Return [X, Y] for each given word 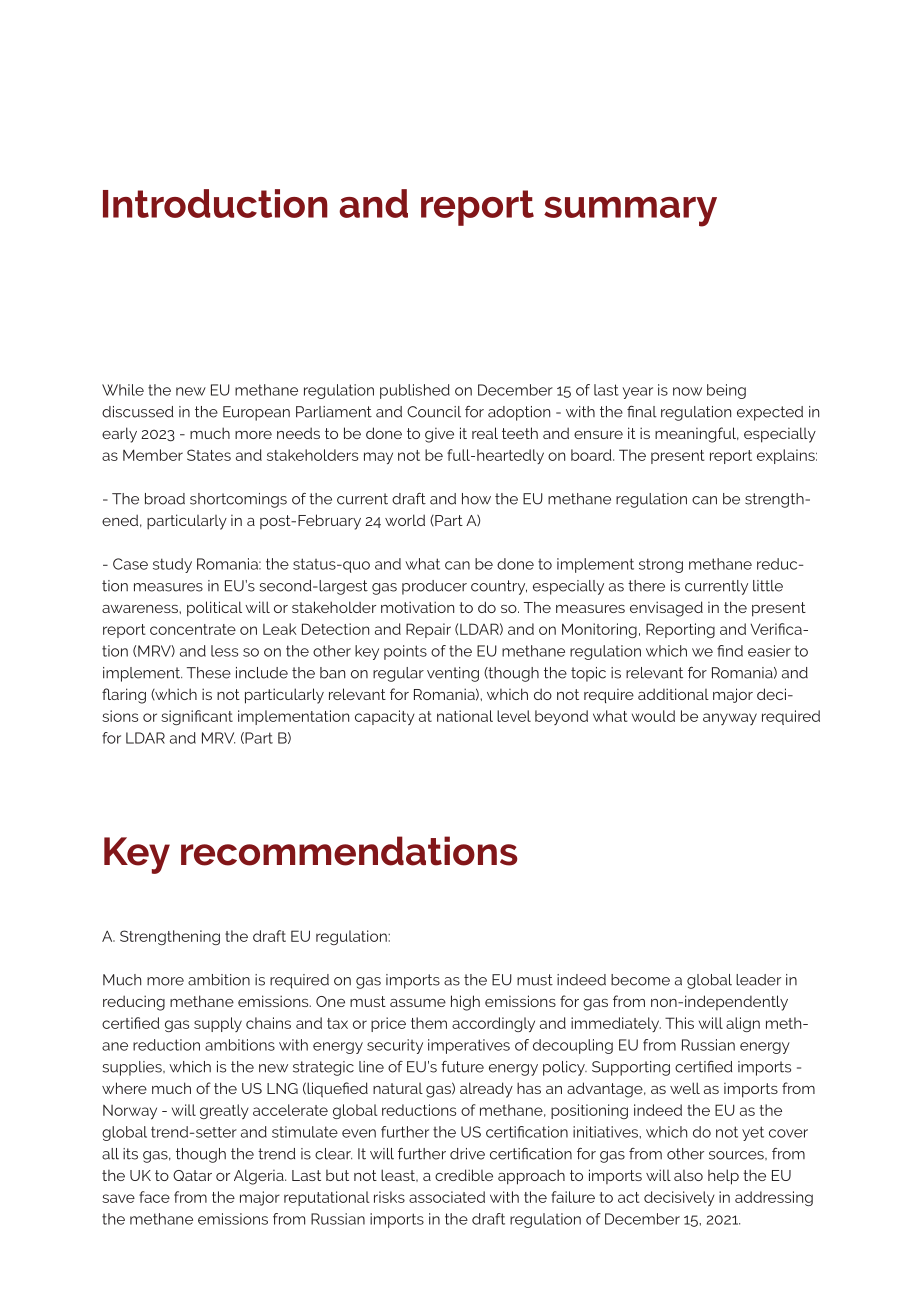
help [723, 1177]
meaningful [696, 435]
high [465, 1003]
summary [630, 212]
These [209, 673]
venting [453, 674]
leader [758, 980]
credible [464, 1175]
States [209, 455]
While [123, 390]
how [476, 499]
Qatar [192, 1175]
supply [218, 1024]
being [726, 391]
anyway [730, 719]
